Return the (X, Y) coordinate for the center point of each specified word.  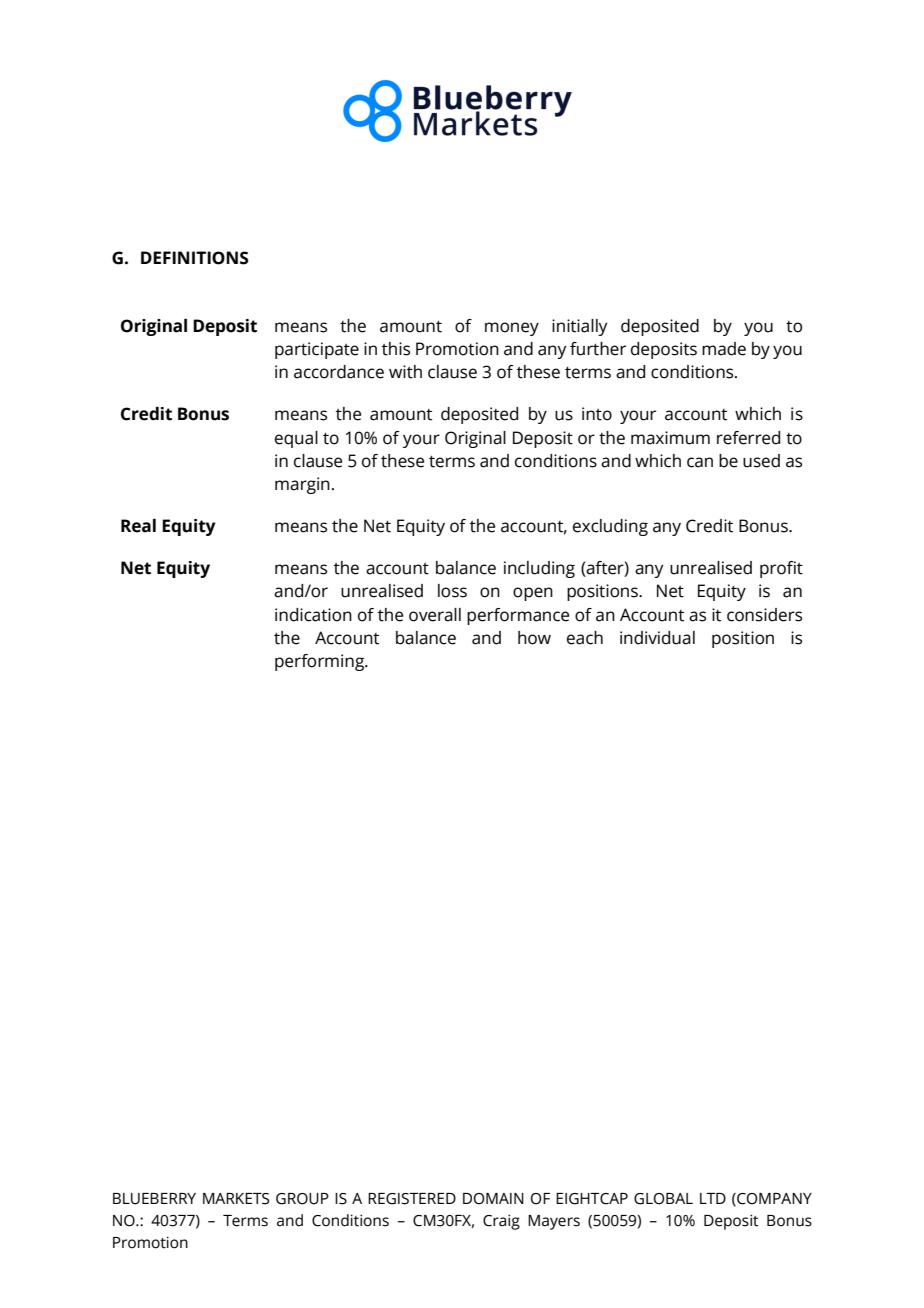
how (534, 638)
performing (321, 662)
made (724, 349)
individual (657, 638)
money (512, 329)
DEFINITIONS (195, 258)
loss (452, 591)
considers (764, 615)
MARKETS (236, 1199)
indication (313, 615)
